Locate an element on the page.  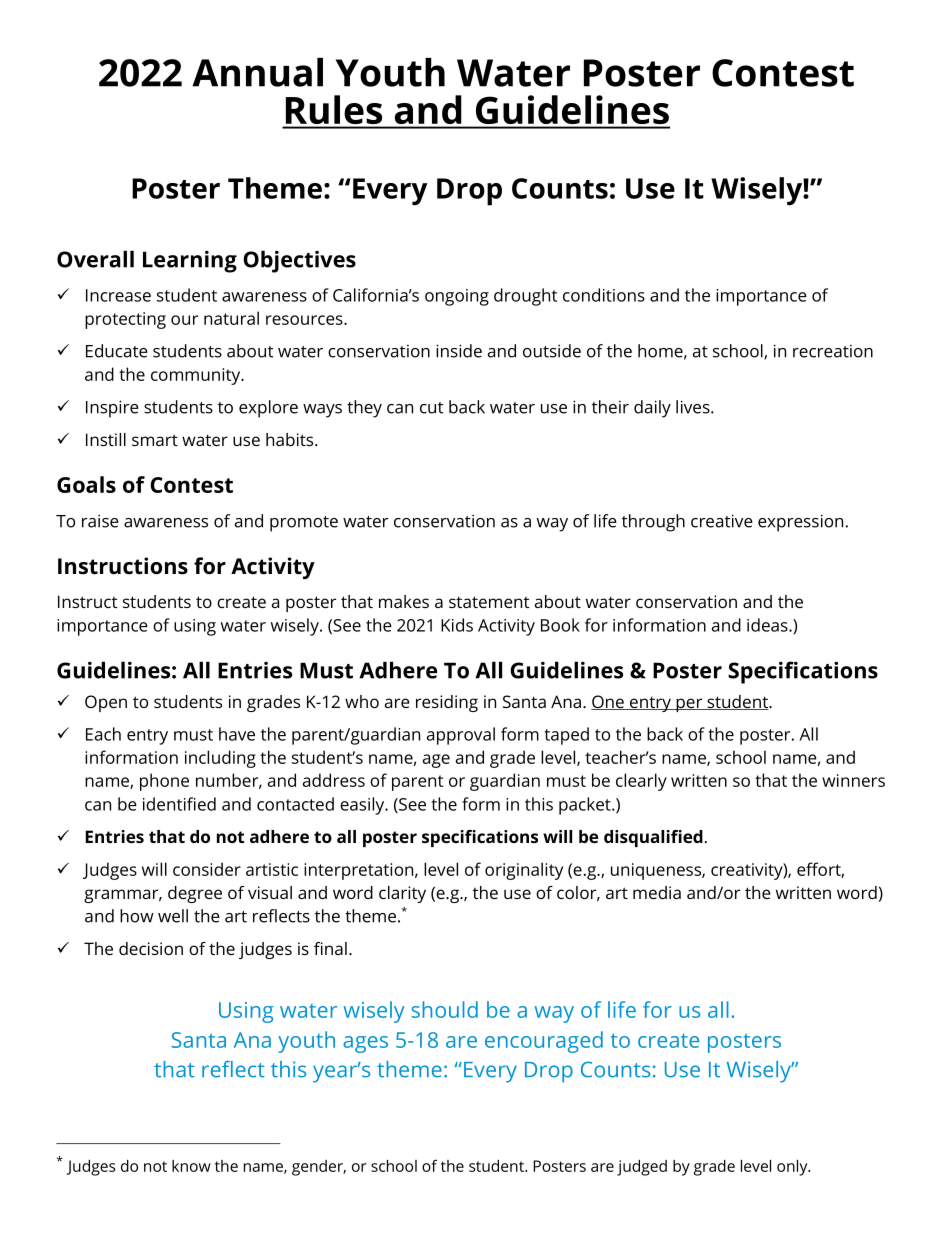
Annual is located at coordinates (257, 72).
